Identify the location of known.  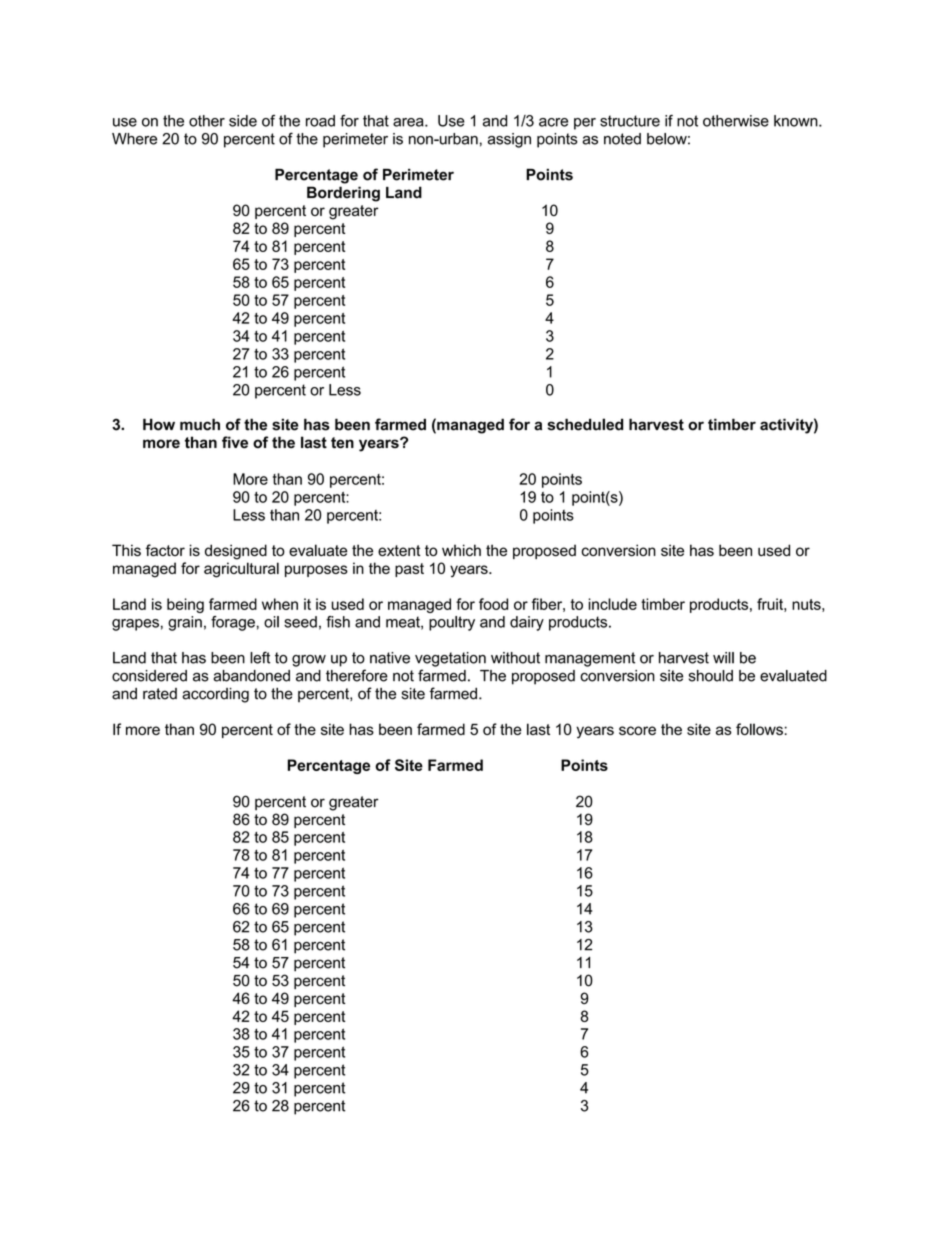
(797, 121).
